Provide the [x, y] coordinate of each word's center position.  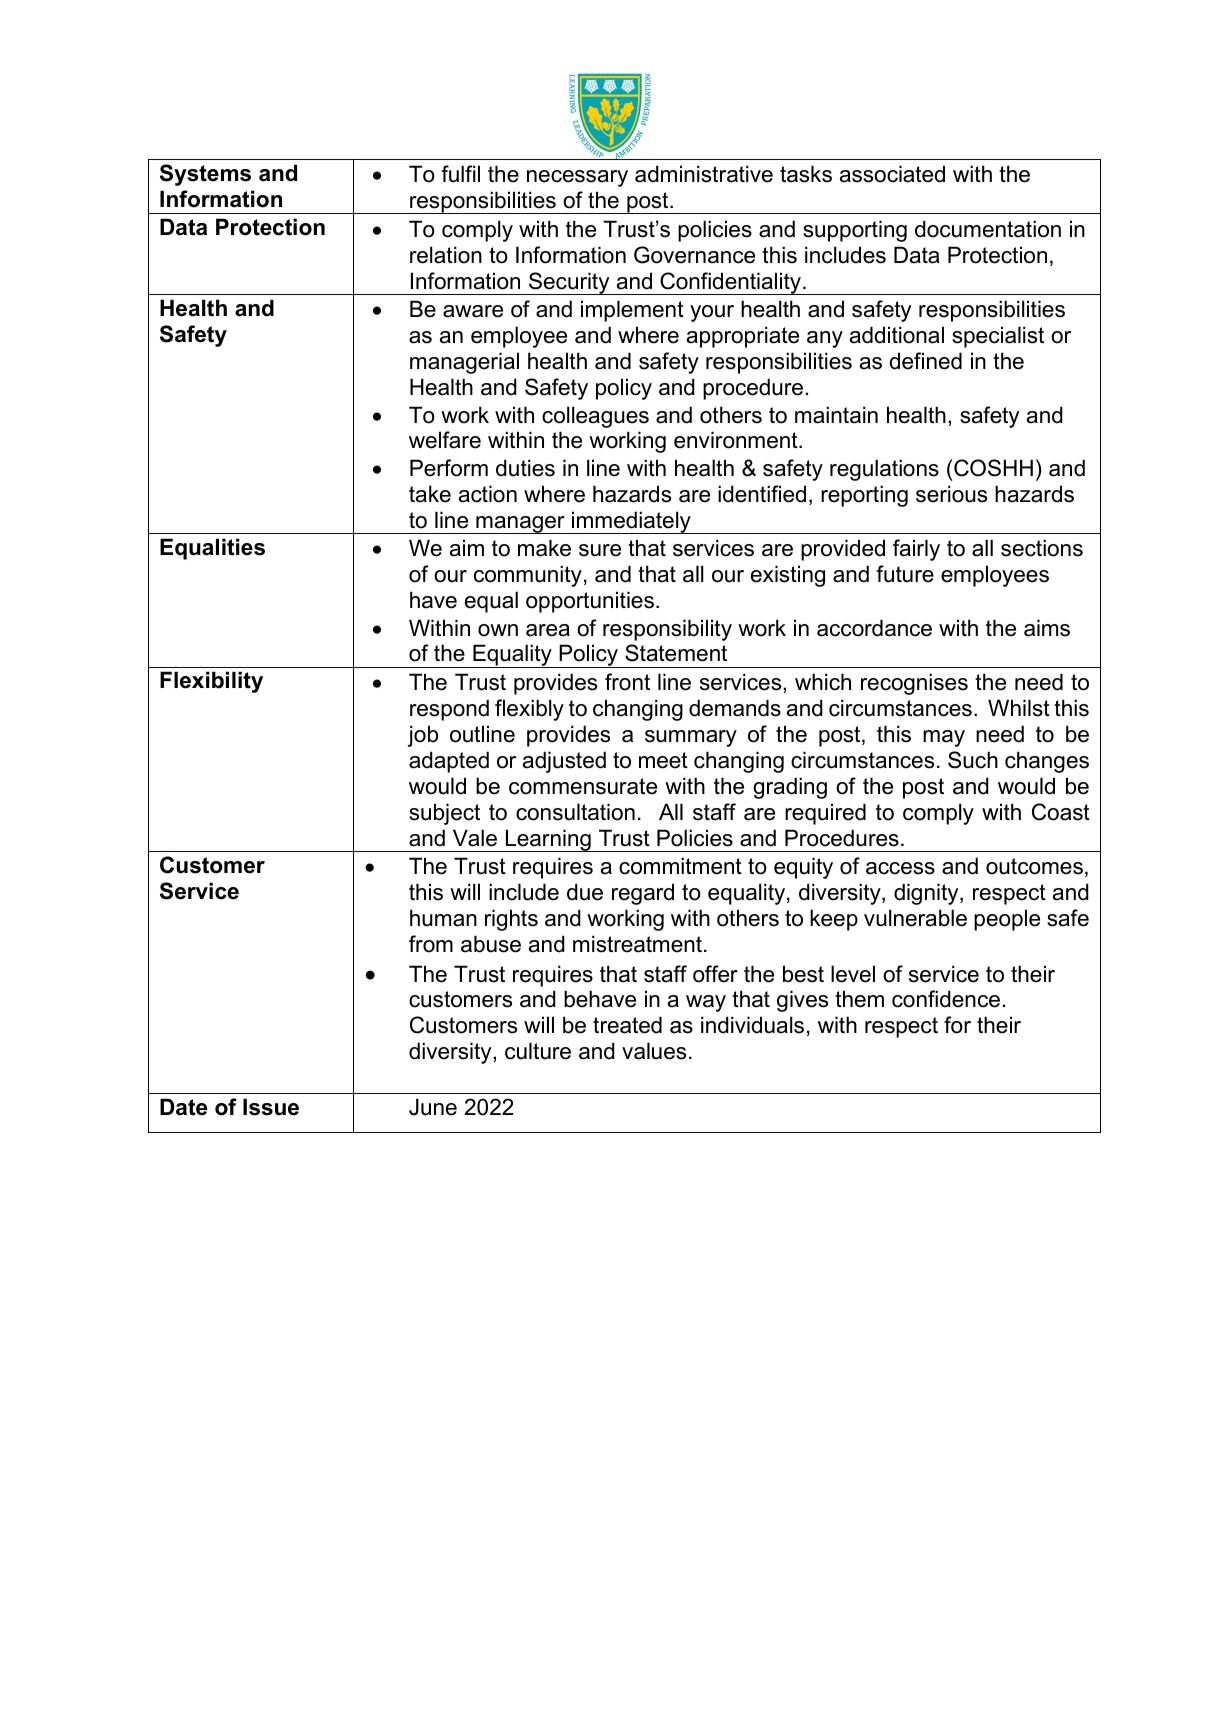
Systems [205, 175]
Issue [271, 1107]
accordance [874, 628]
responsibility [667, 630]
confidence [946, 999]
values [654, 1051]
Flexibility [211, 682]
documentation [988, 229]
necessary [577, 178]
